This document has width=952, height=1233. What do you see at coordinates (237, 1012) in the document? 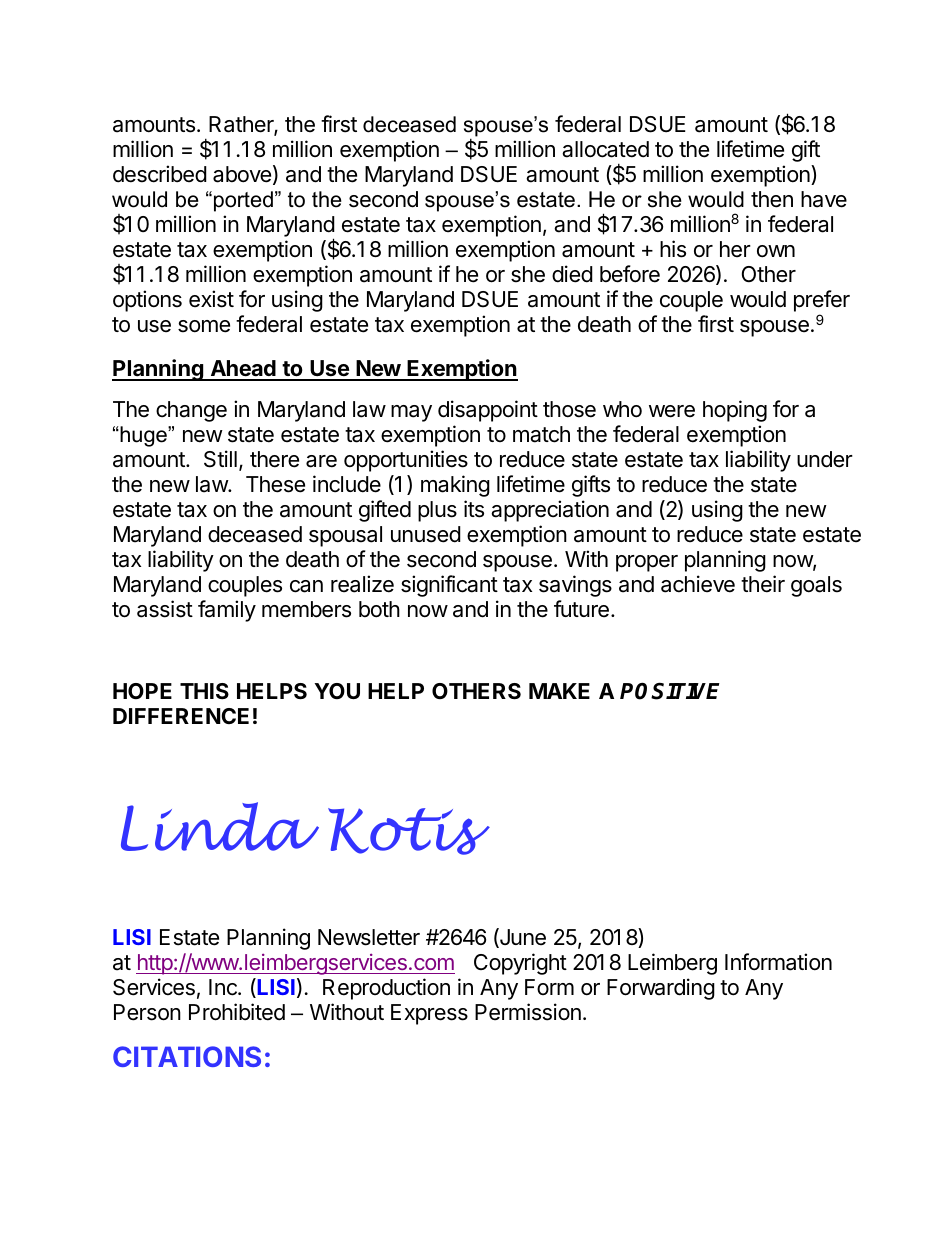
I see `Prohibited` at bounding box center [237, 1012].
